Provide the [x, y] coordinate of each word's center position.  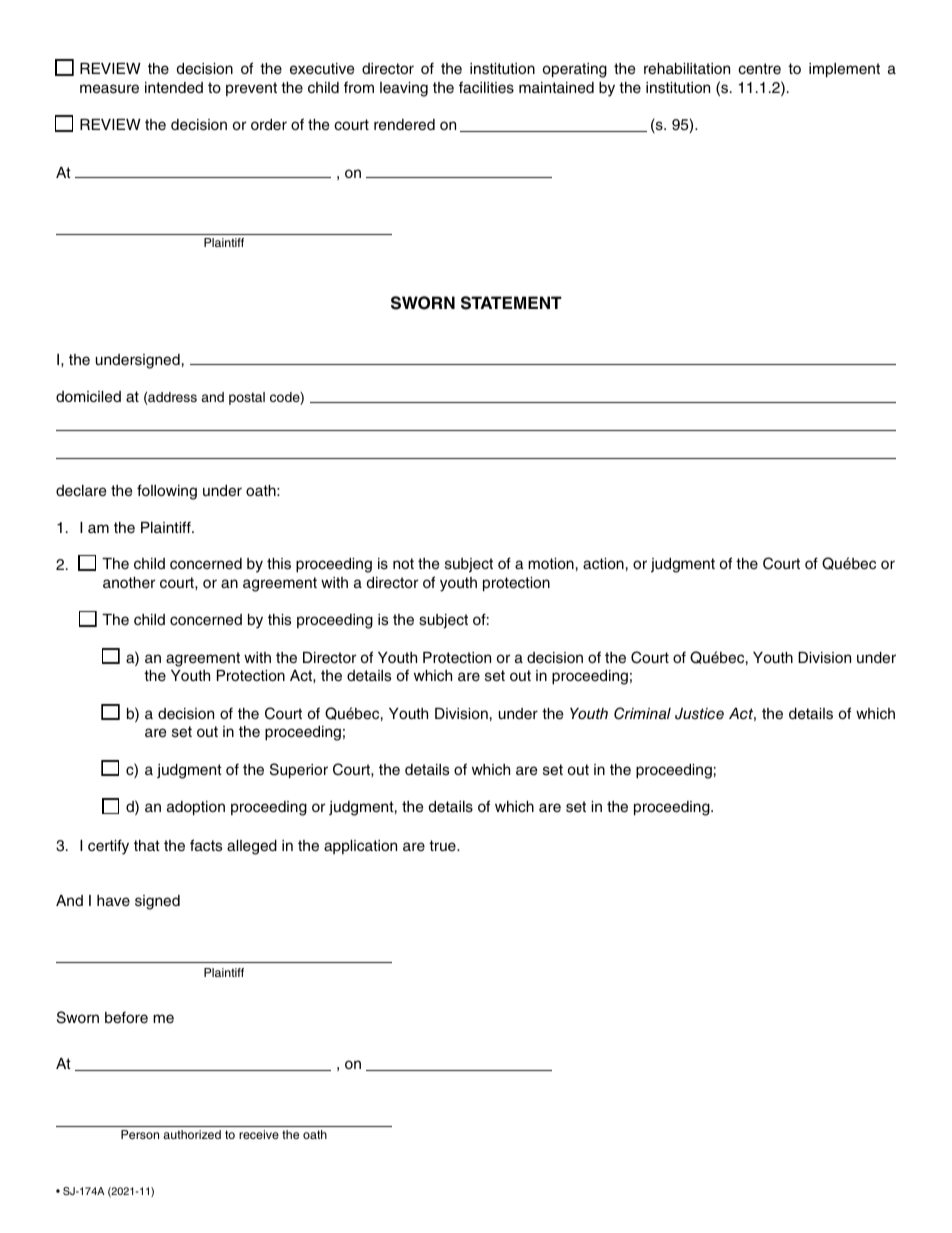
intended [174, 87]
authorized [192, 1134]
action [603, 563]
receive [259, 1134]
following [167, 492]
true [443, 846]
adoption [196, 808]
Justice [699, 714]
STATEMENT [511, 303]
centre [759, 69]
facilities [486, 87]
